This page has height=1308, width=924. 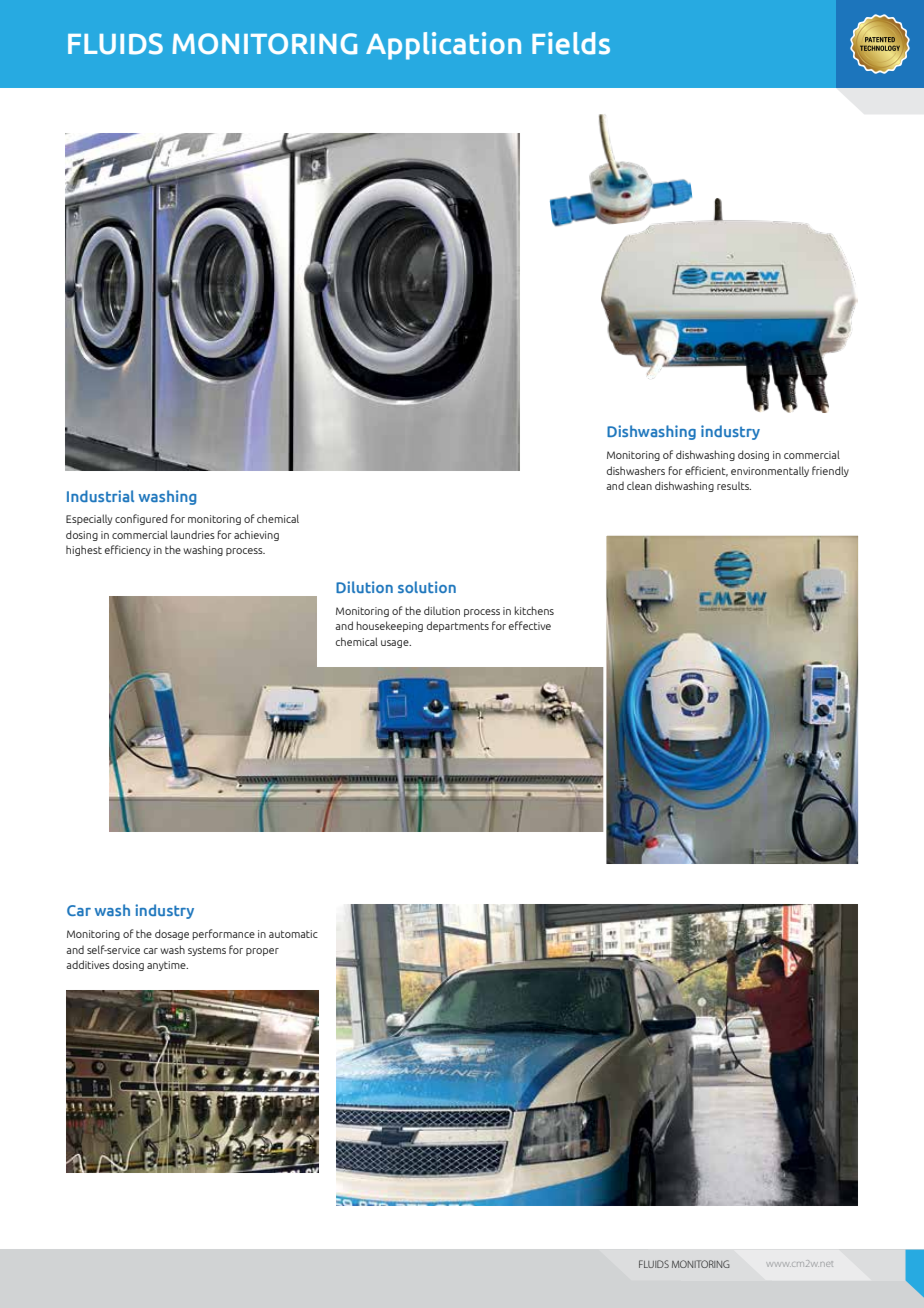 I want to click on environmentally, so click(x=770, y=471).
